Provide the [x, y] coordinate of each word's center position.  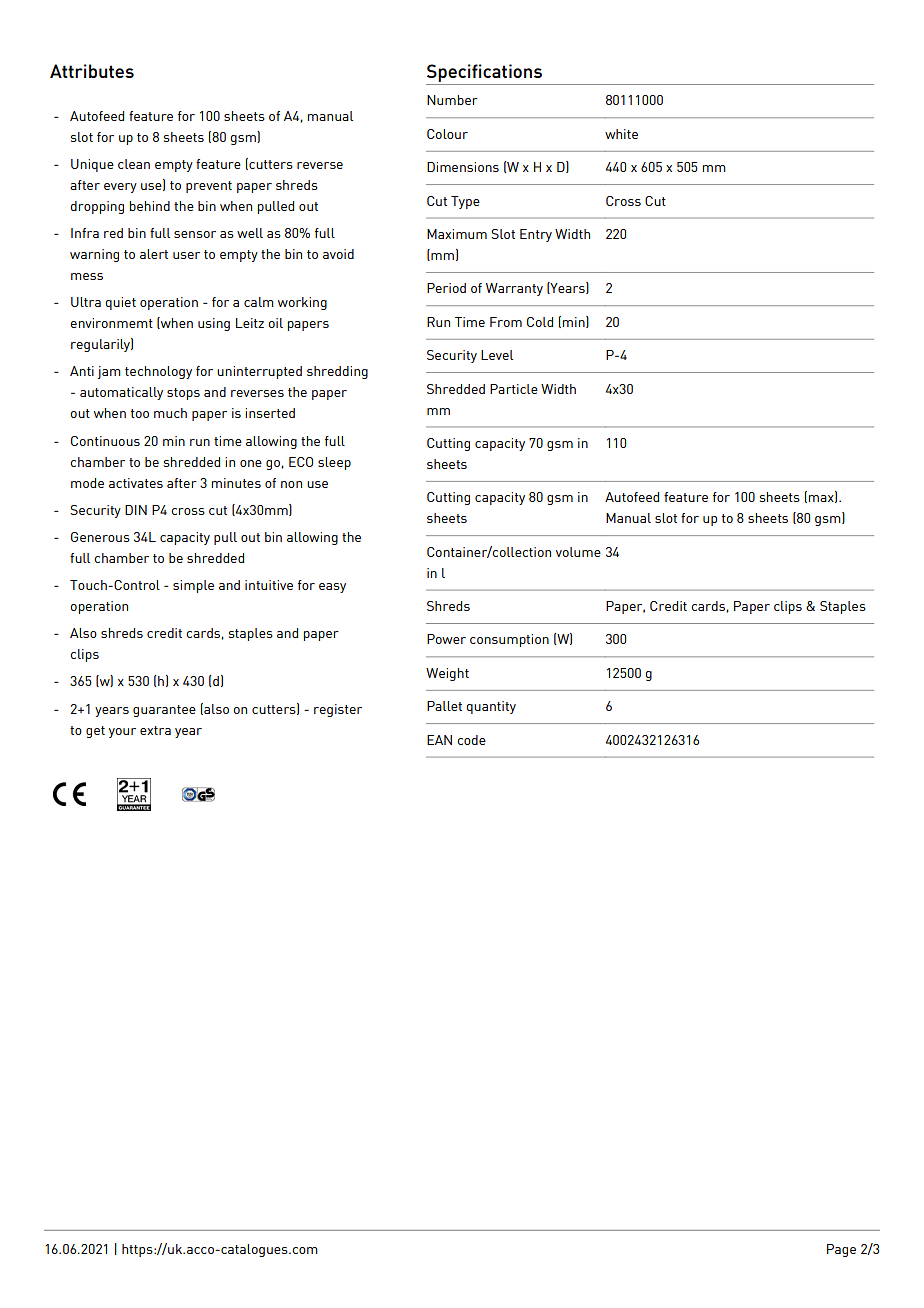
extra [155, 730]
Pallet [444, 706]
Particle [514, 389]
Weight [447, 674]
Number [452, 100]
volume [578, 552]
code [471, 740]
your [122, 733]
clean [134, 164]
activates [136, 483]
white [621, 134]
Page [841, 1250]
